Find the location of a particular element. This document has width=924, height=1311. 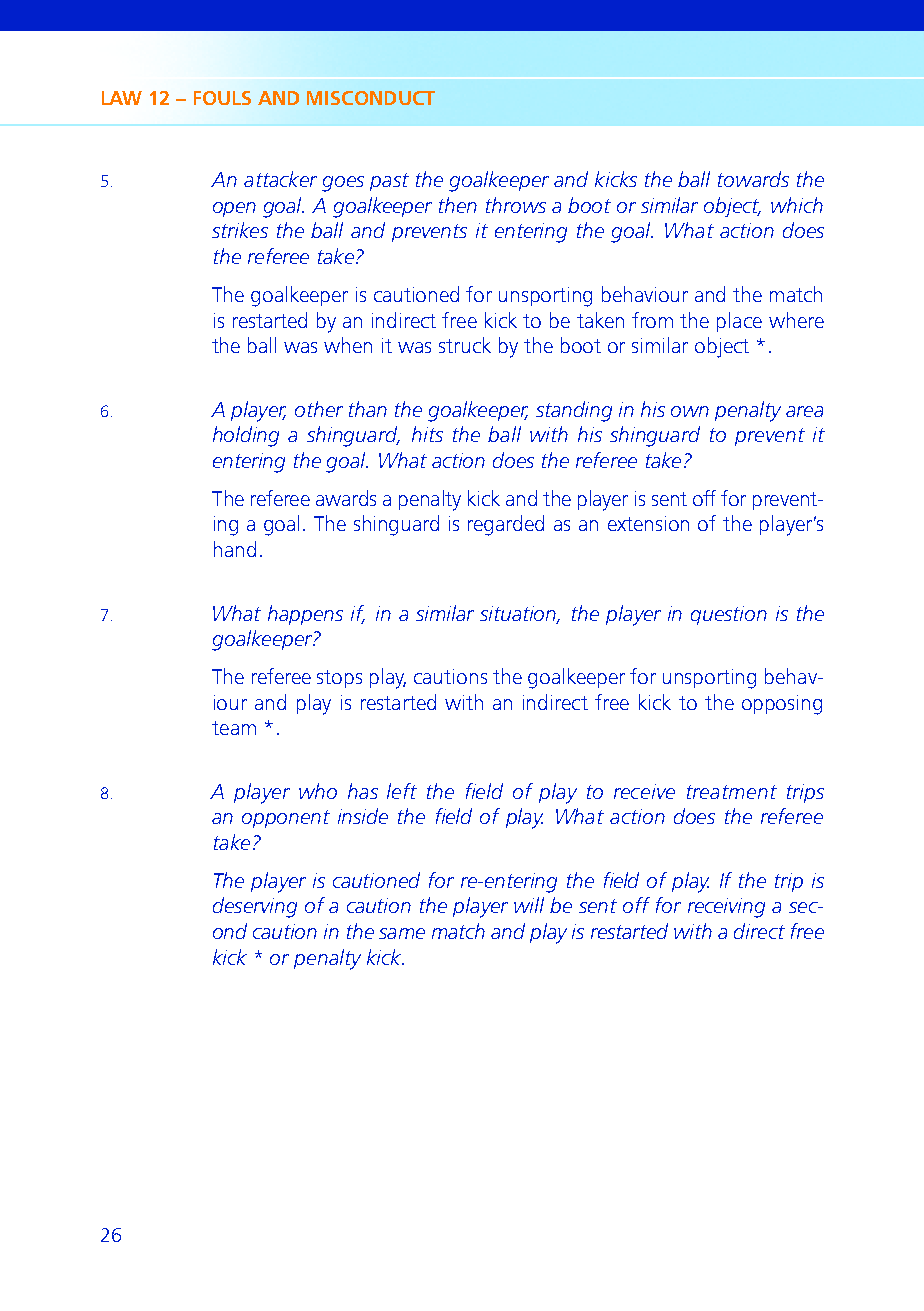

deserving is located at coordinates (255, 907).
